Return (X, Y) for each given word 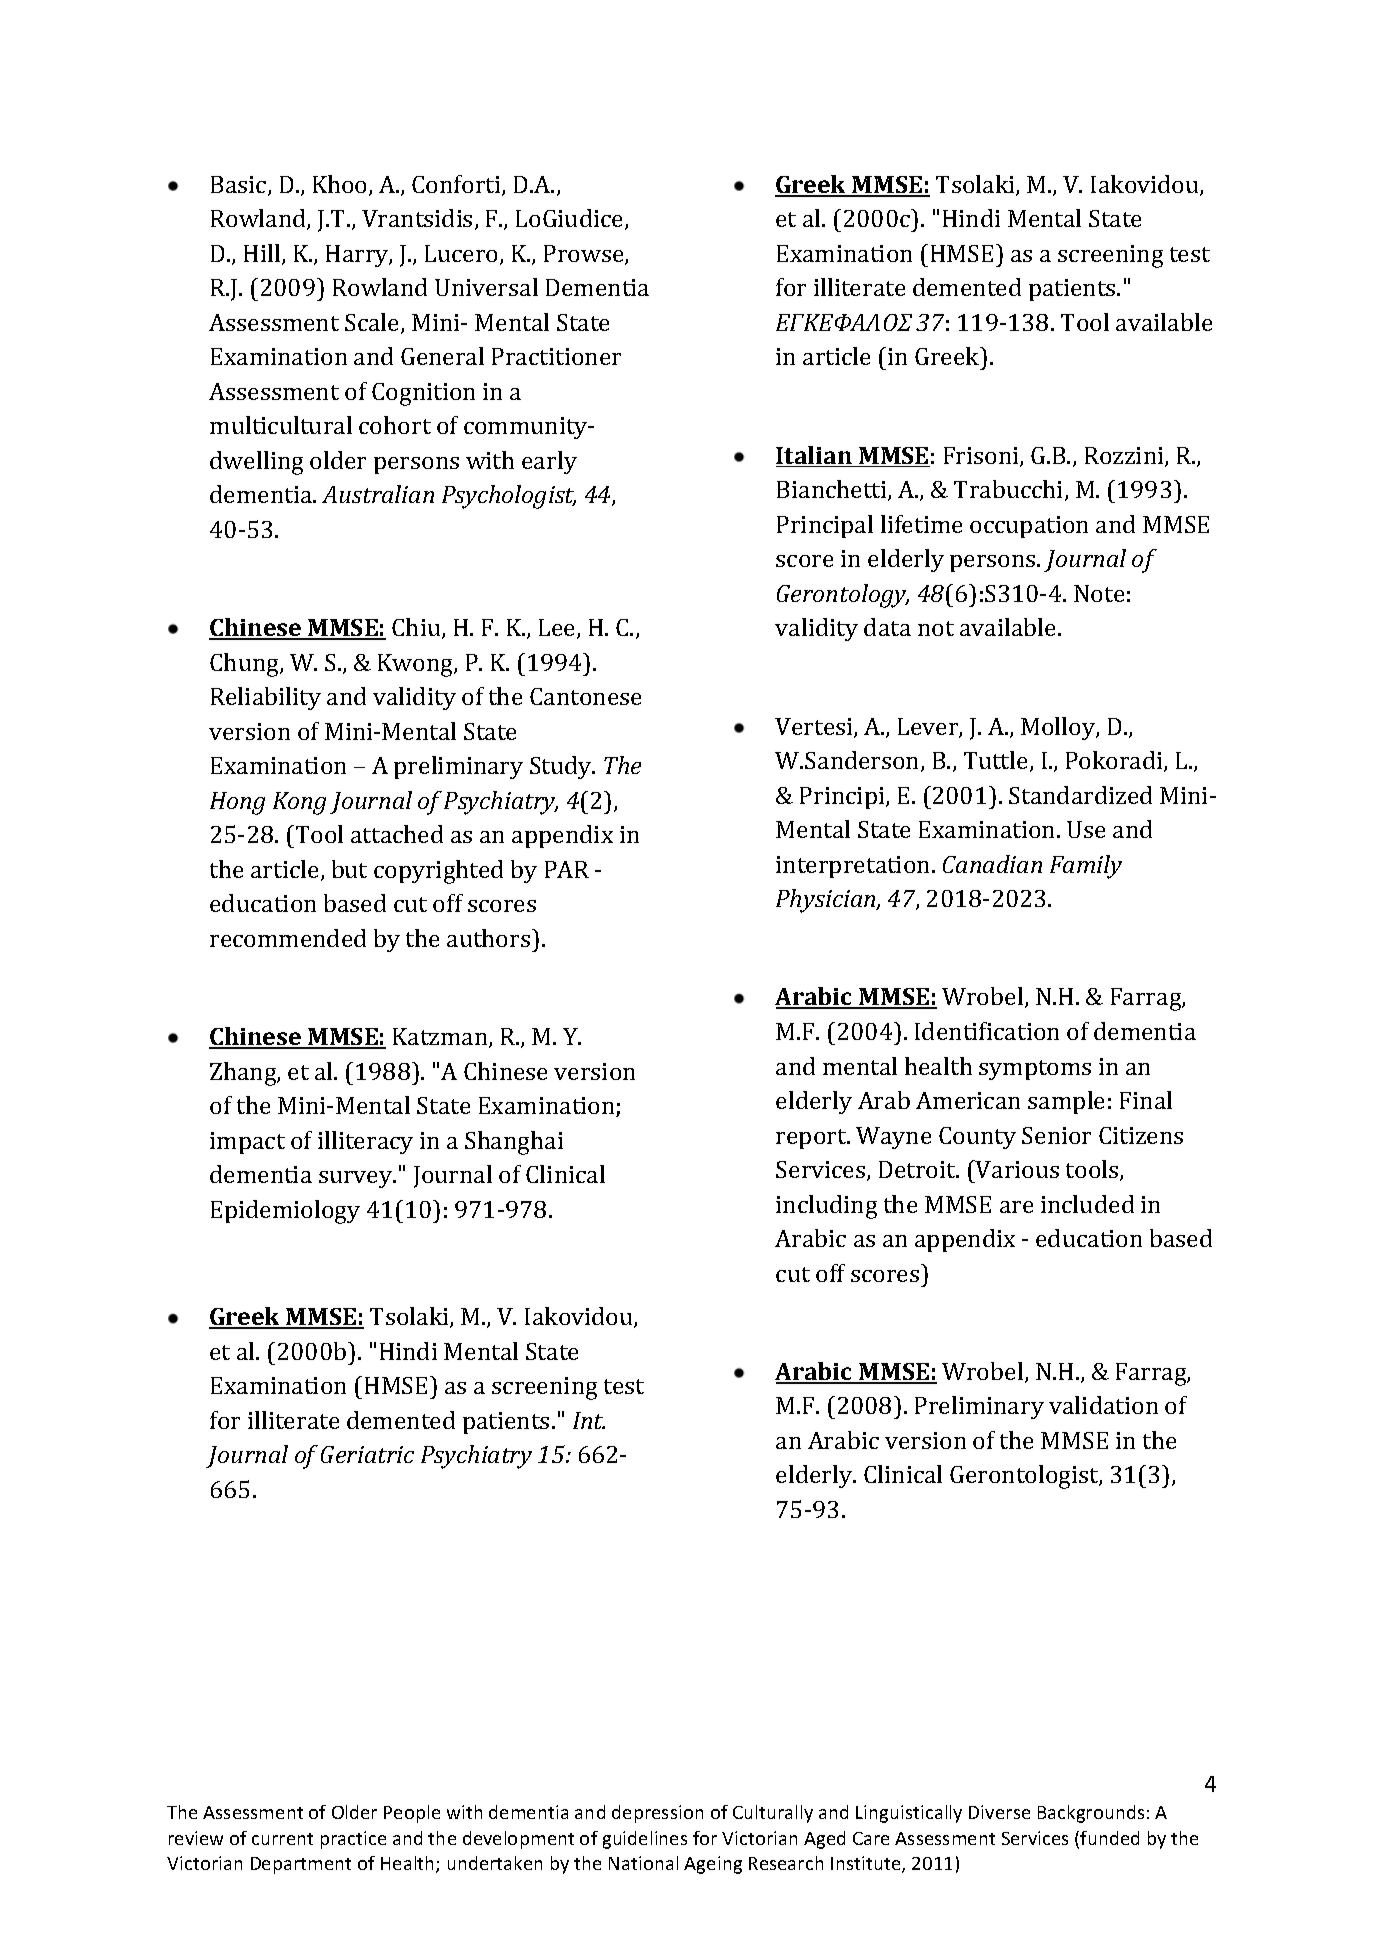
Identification (987, 1031)
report (812, 1139)
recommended (288, 938)
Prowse (585, 255)
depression (657, 1814)
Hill (263, 254)
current (282, 1839)
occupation (1029, 527)
